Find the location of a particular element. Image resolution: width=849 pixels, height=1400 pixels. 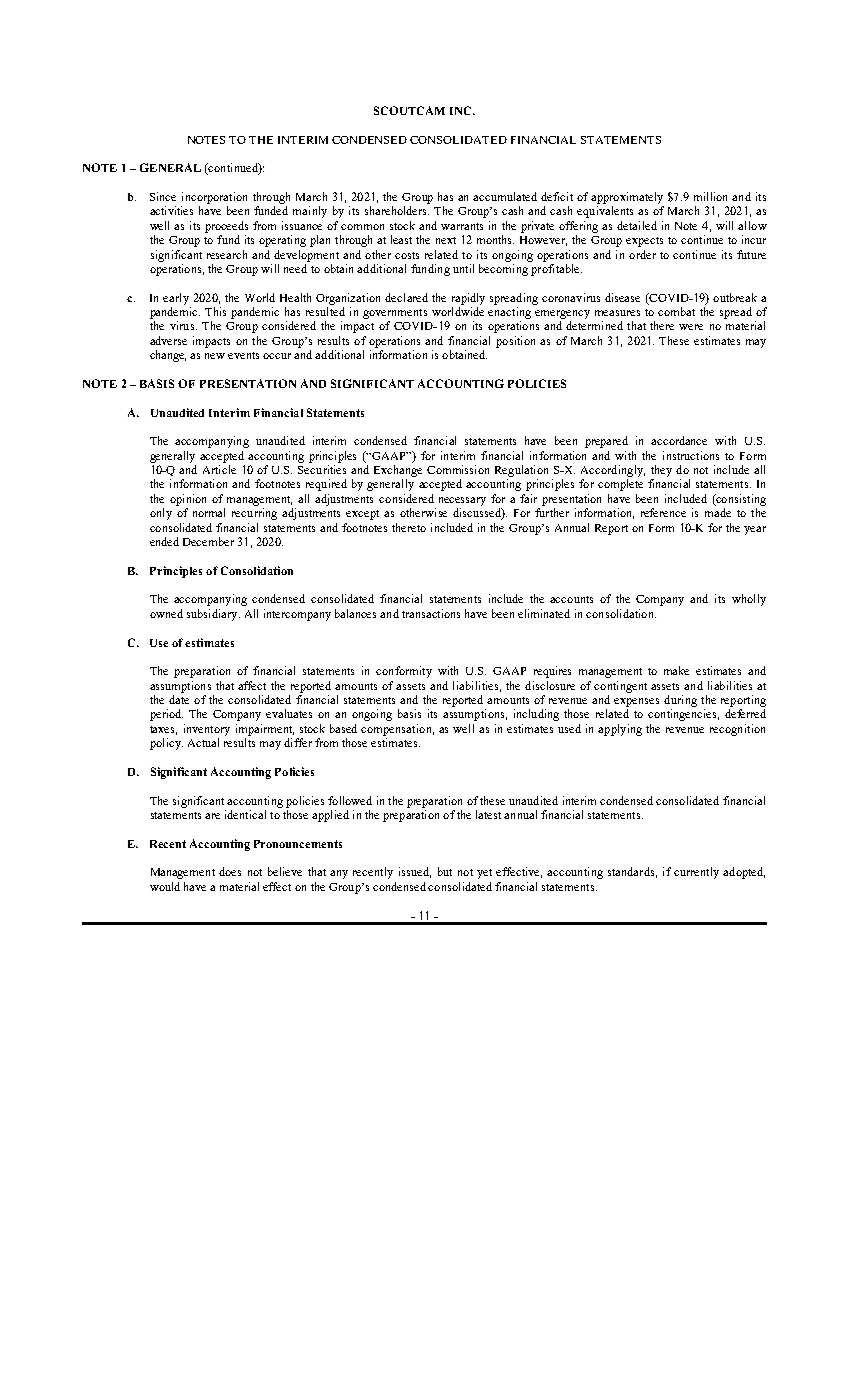

but is located at coordinates (445, 871).
